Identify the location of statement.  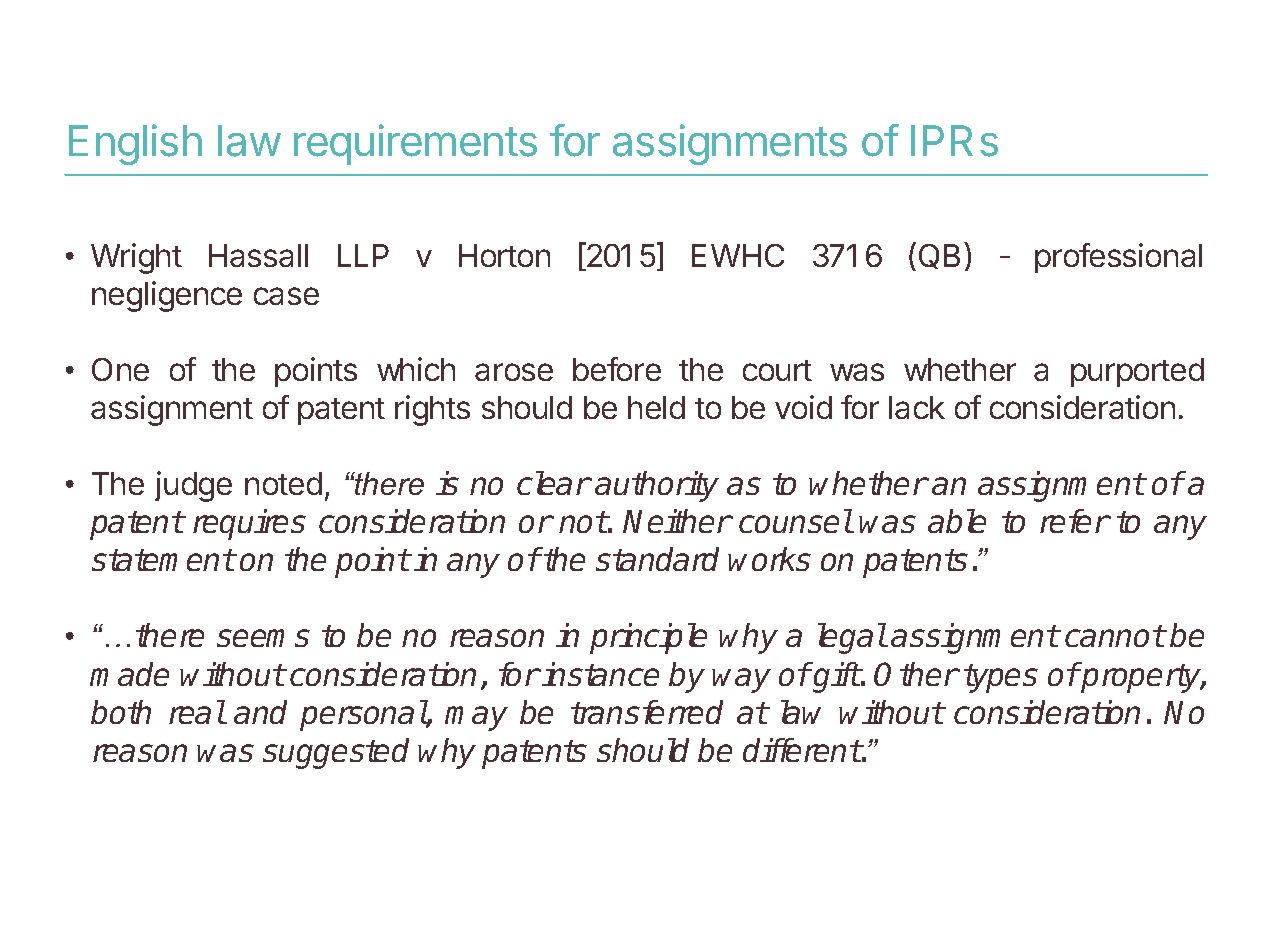
(163, 560).
